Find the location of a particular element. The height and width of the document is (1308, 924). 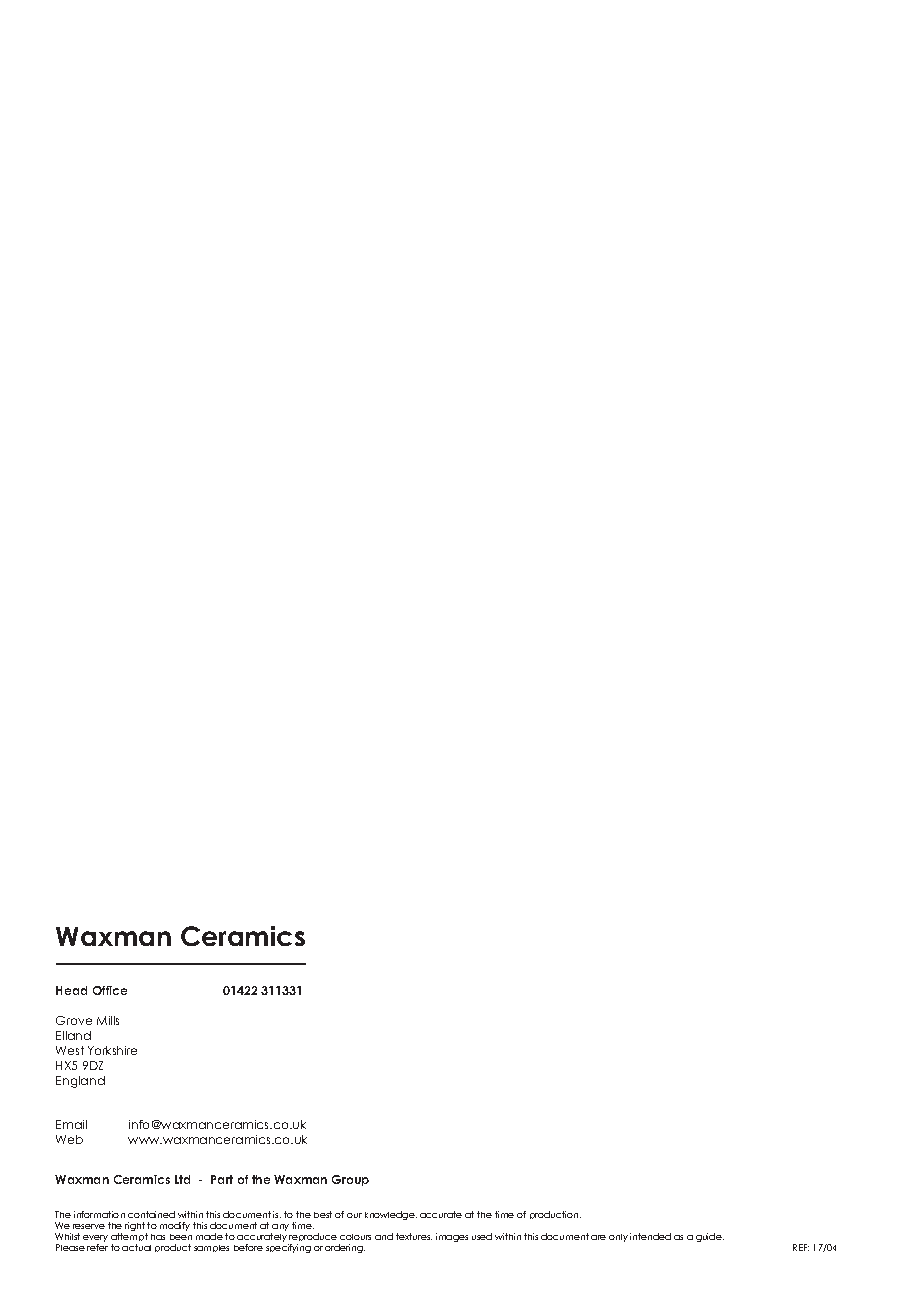

Office is located at coordinates (110, 990).
